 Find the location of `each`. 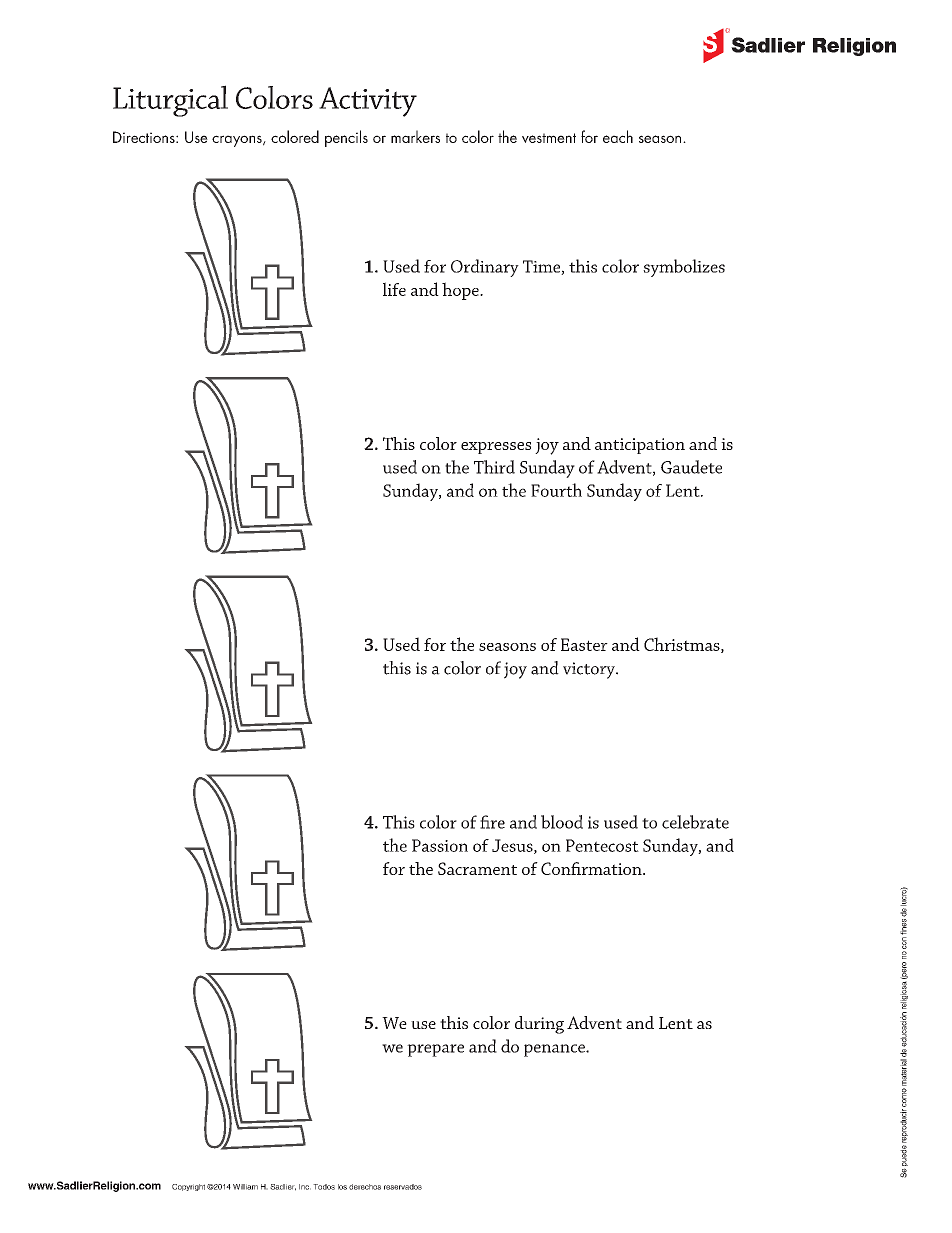

each is located at coordinates (618, 136).
